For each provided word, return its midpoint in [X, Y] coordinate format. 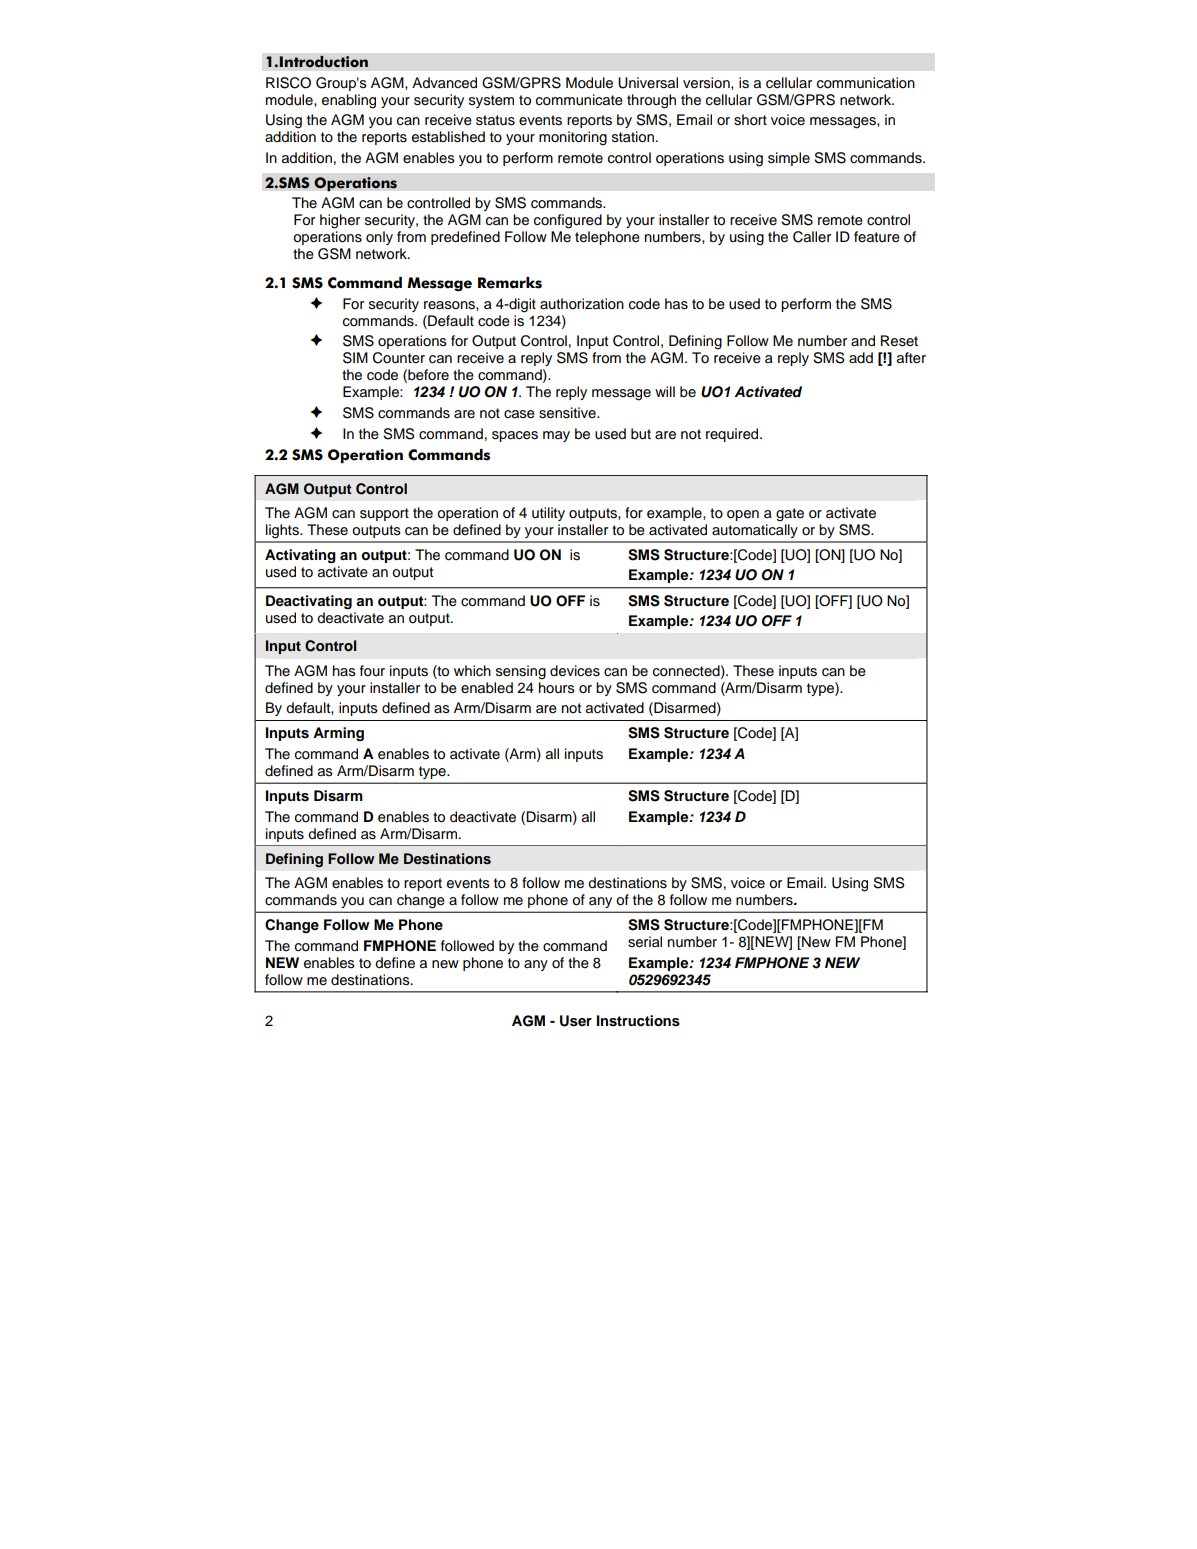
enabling [349, 101]
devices [575, 671]
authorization [582, 304]
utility [548, 514]
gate [790, 515]
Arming [338, 734]
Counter [399, 358]
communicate [579, 100]
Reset [899, 341]
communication [866, 83]
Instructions [638, 1021]
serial [645, 942]
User [576, 1021]
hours [557, 688]
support [384, 514]
